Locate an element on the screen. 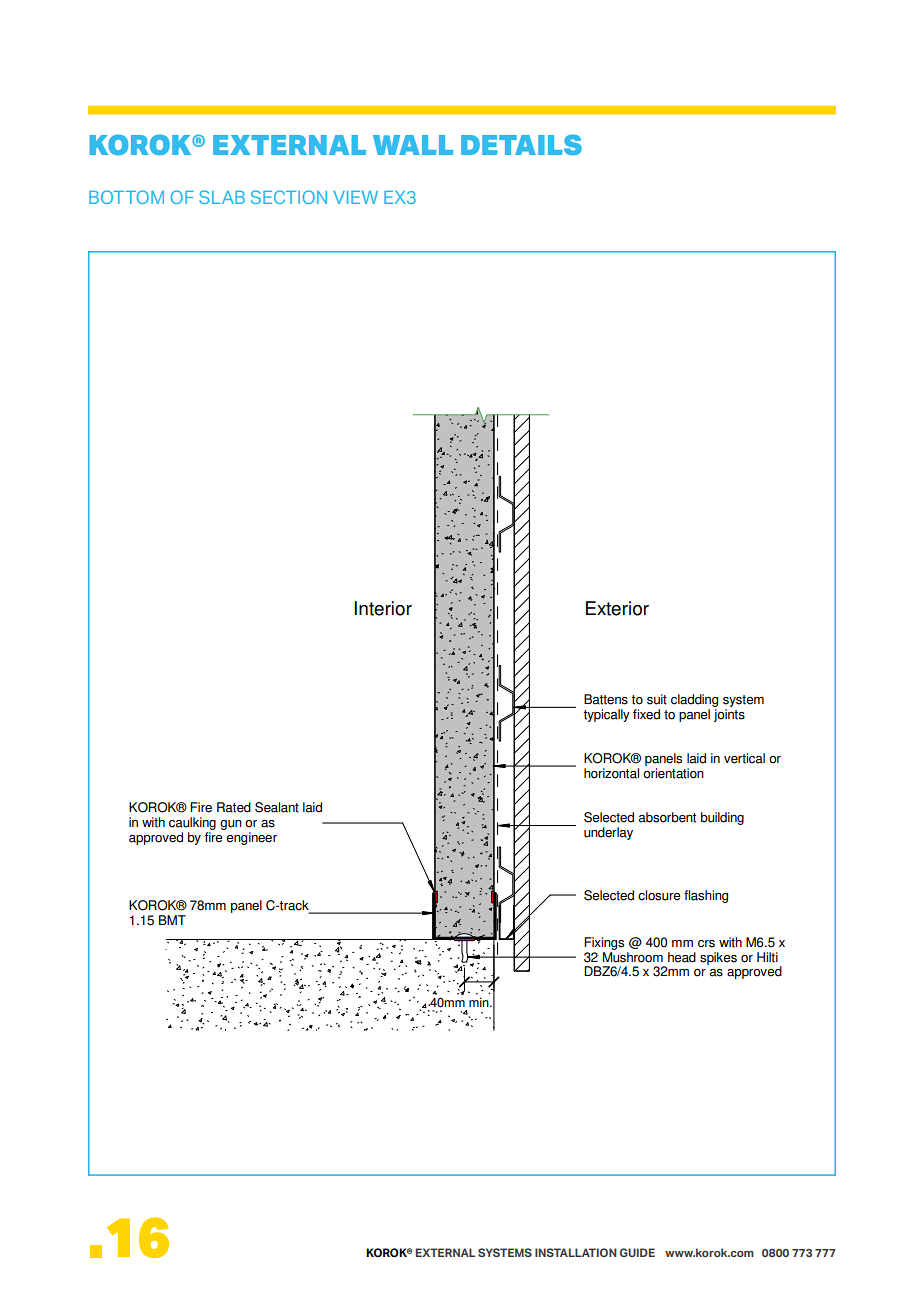  Interior is located at coordinates (383, 608).
